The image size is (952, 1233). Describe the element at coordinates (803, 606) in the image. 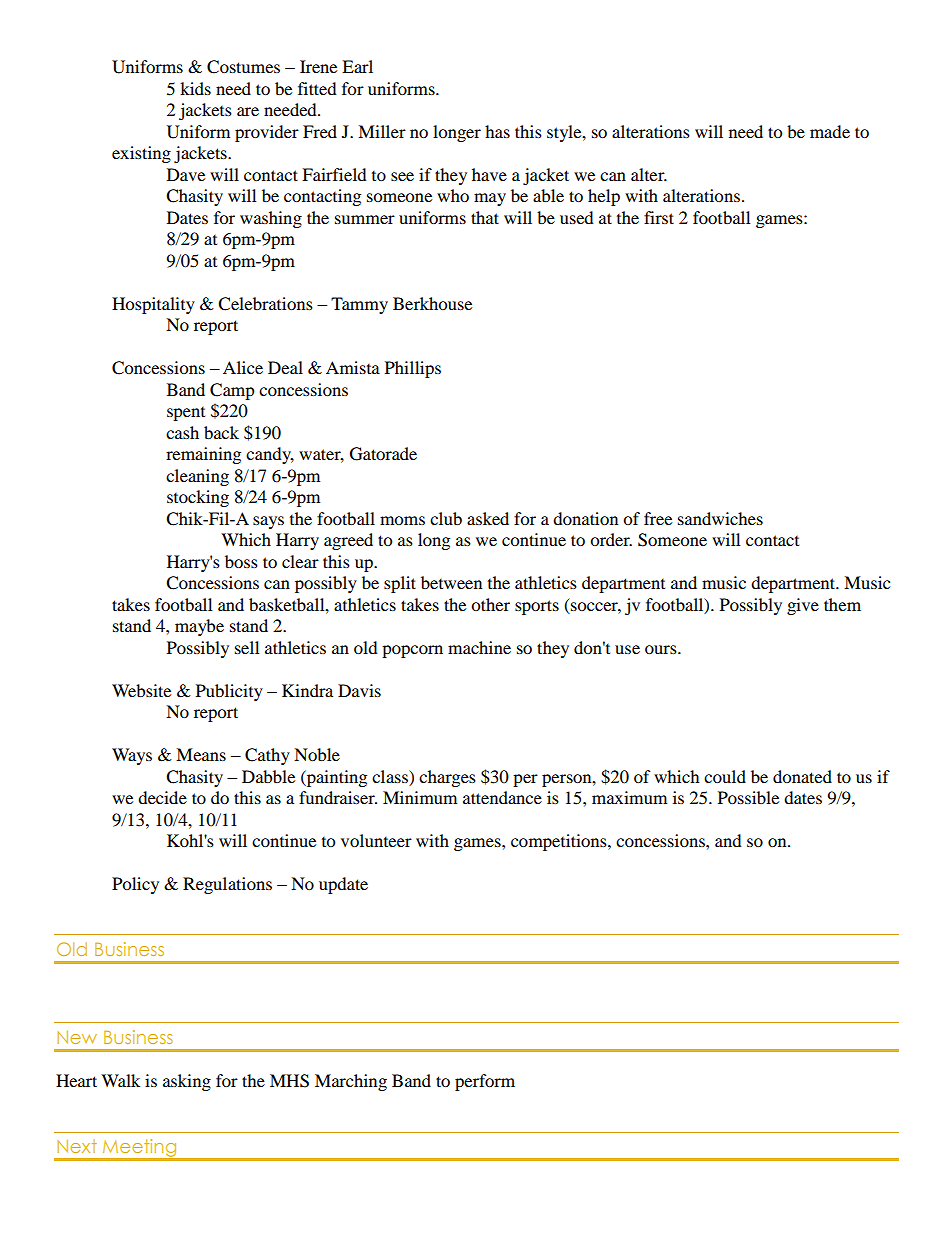

I see `give` at that location.
